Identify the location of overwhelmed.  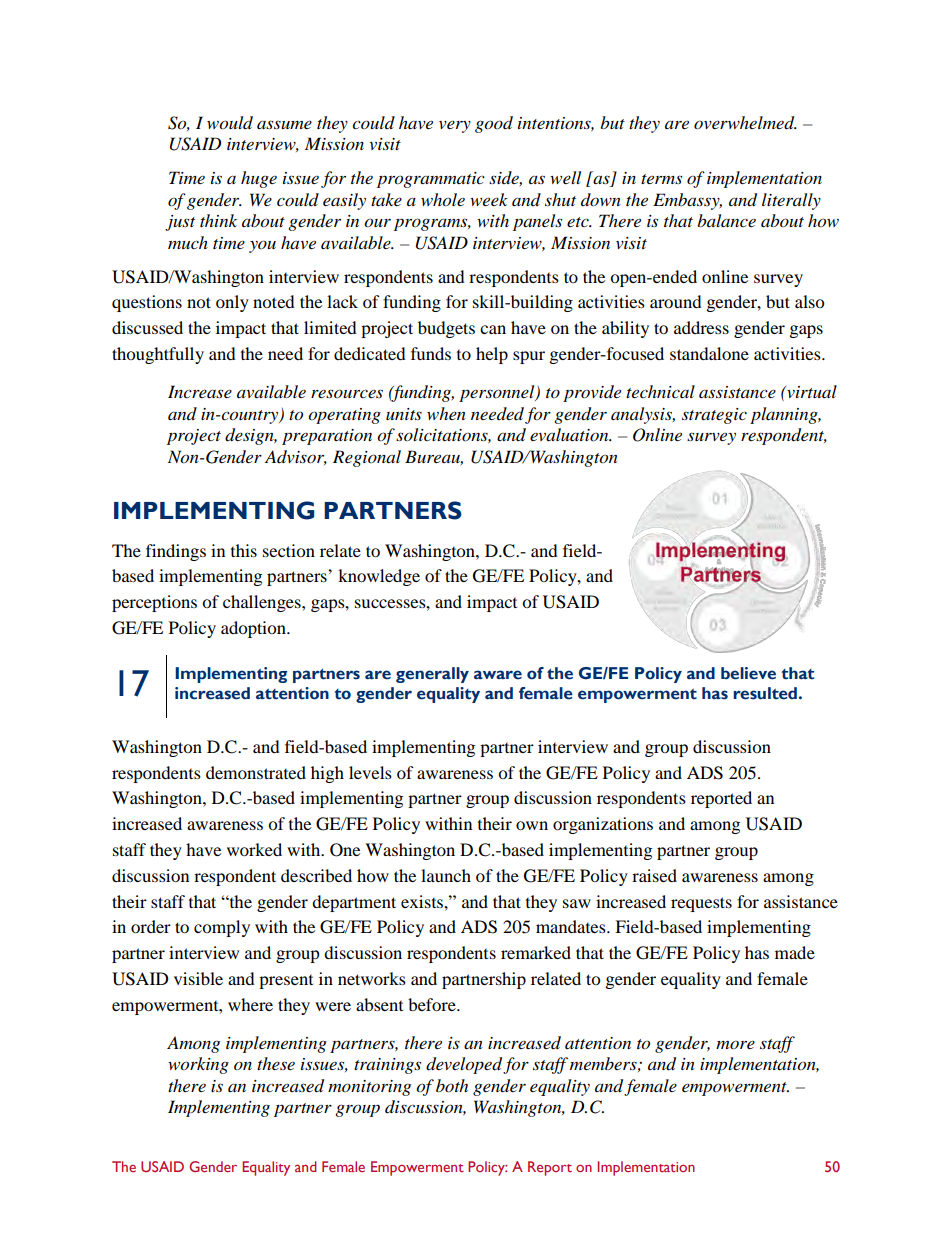
(745, 123).
